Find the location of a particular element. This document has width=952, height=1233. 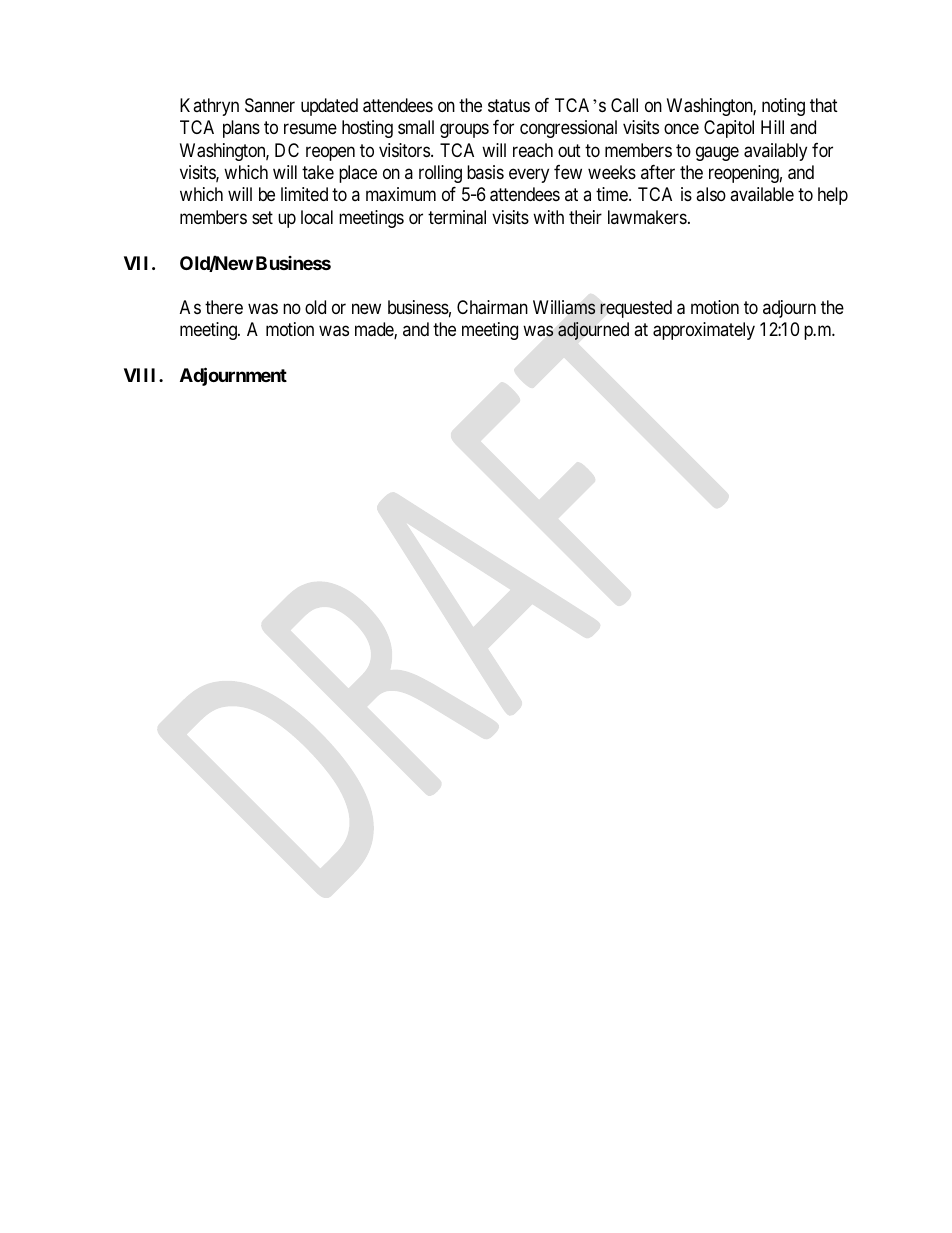

basis is located at coordinates (485, 172).
